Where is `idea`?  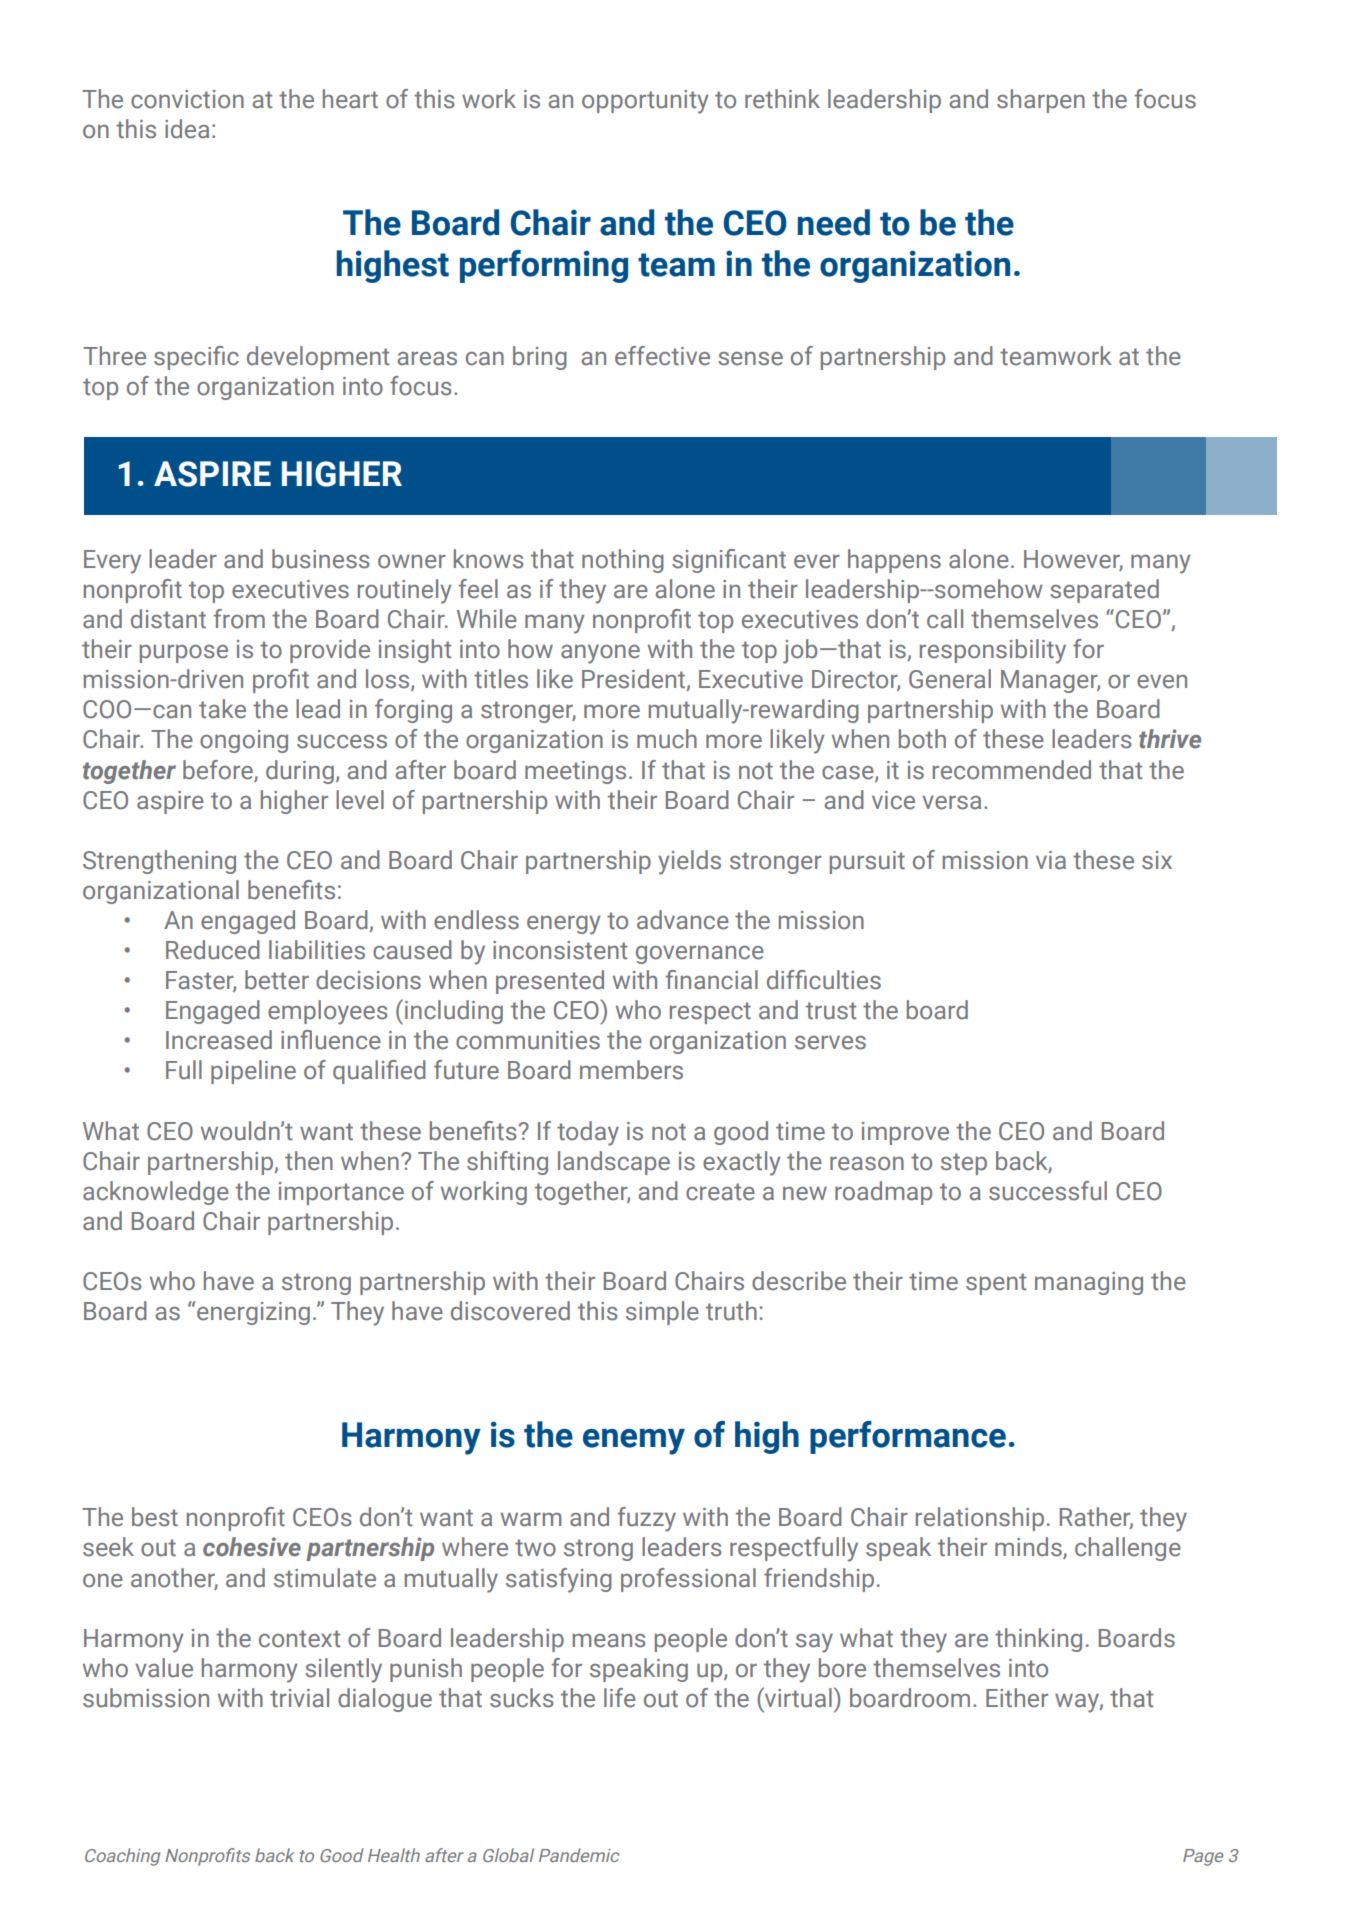 idea is located at coordinates (187, 129).
